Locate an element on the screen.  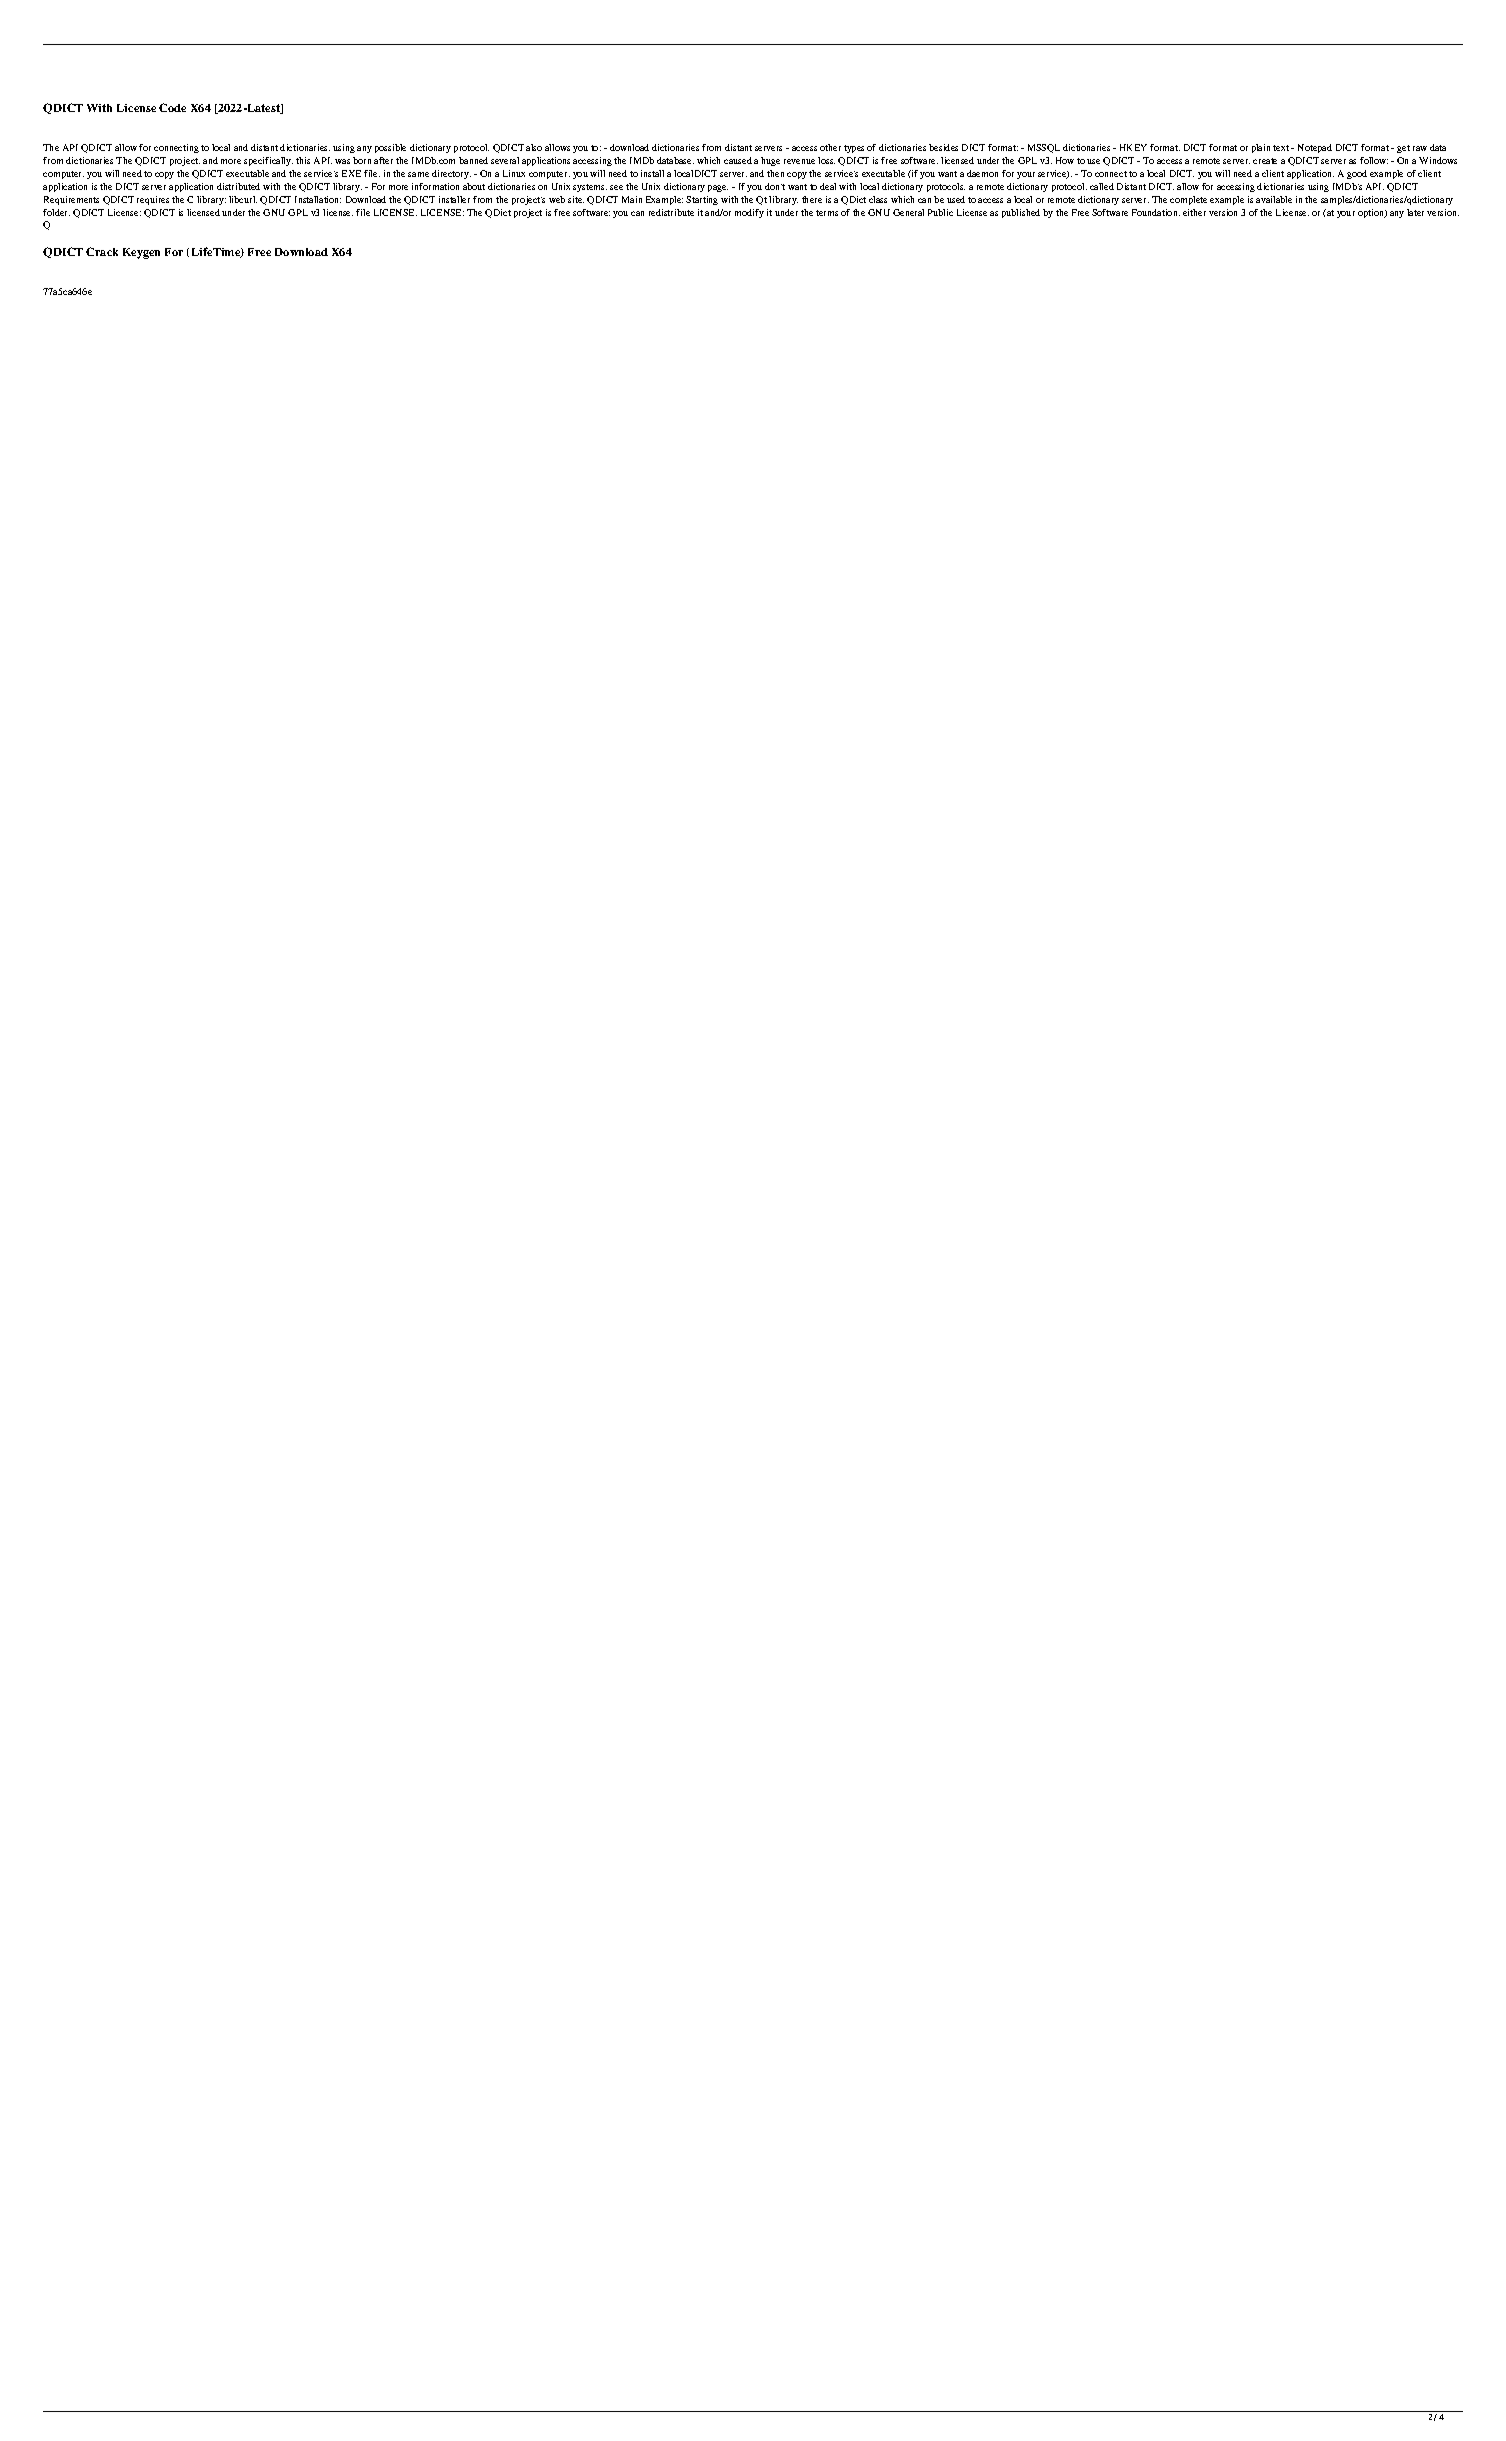
Crack is located at coordinates (102, 251).
